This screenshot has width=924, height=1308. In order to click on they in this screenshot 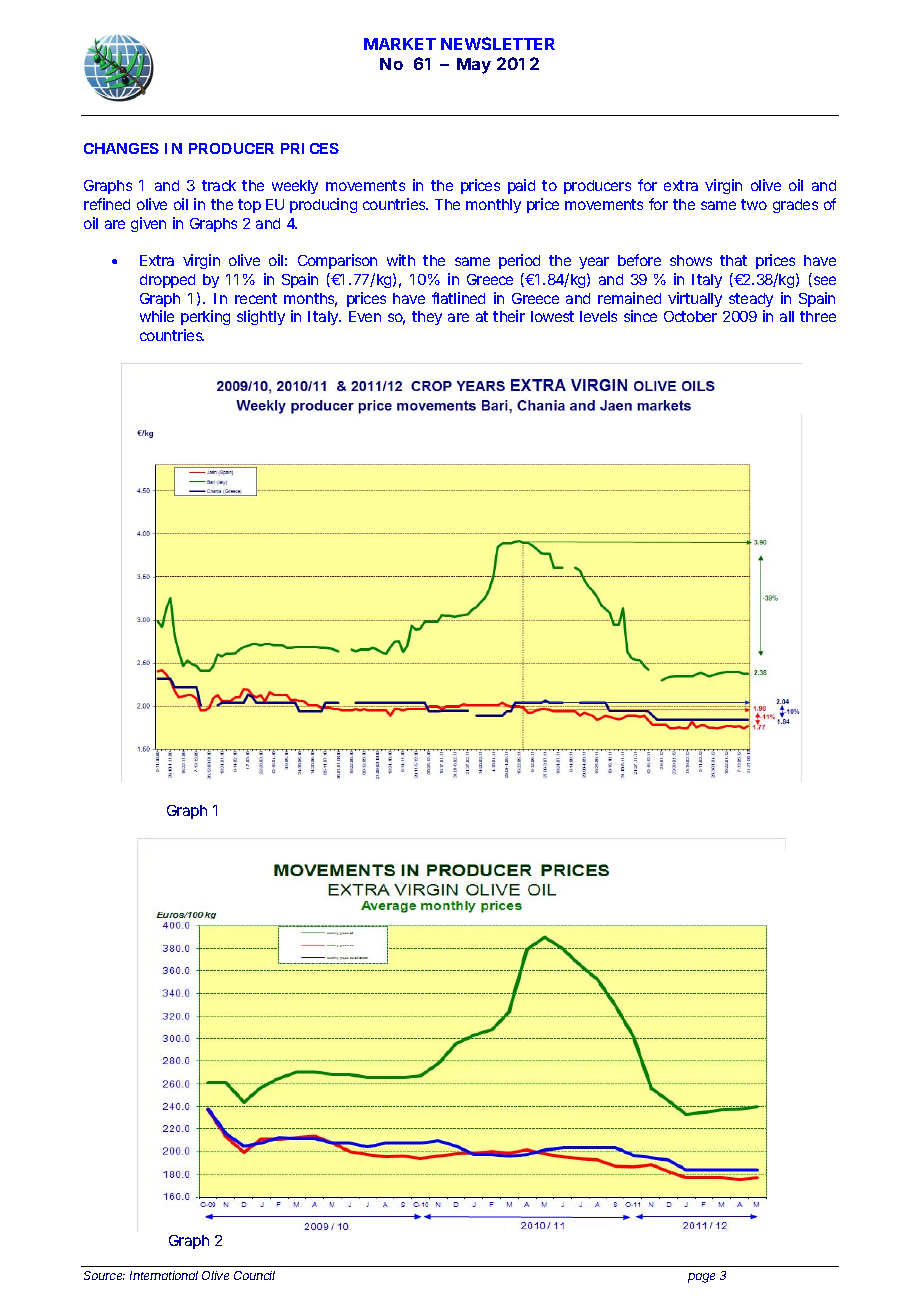, I will do `click(427, 318)`.
